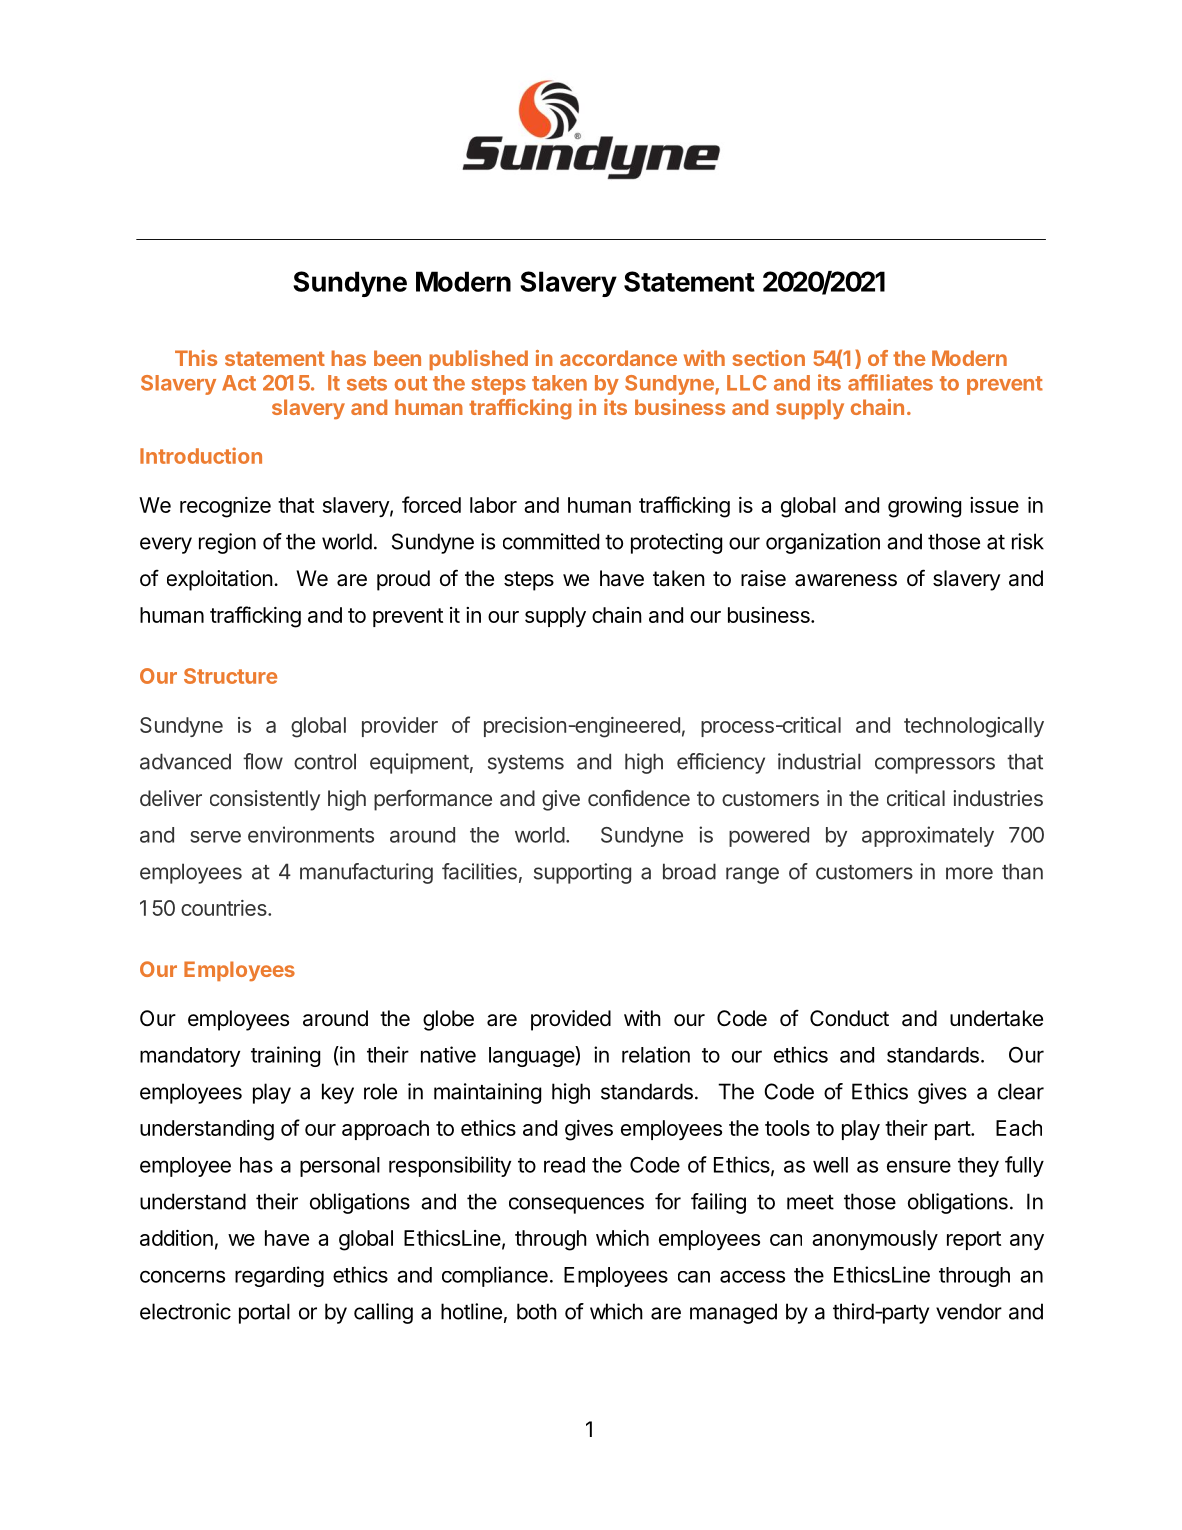 This screenshot has height=1530, width=1182. I want to click on affiliates, so click(890, 382).
